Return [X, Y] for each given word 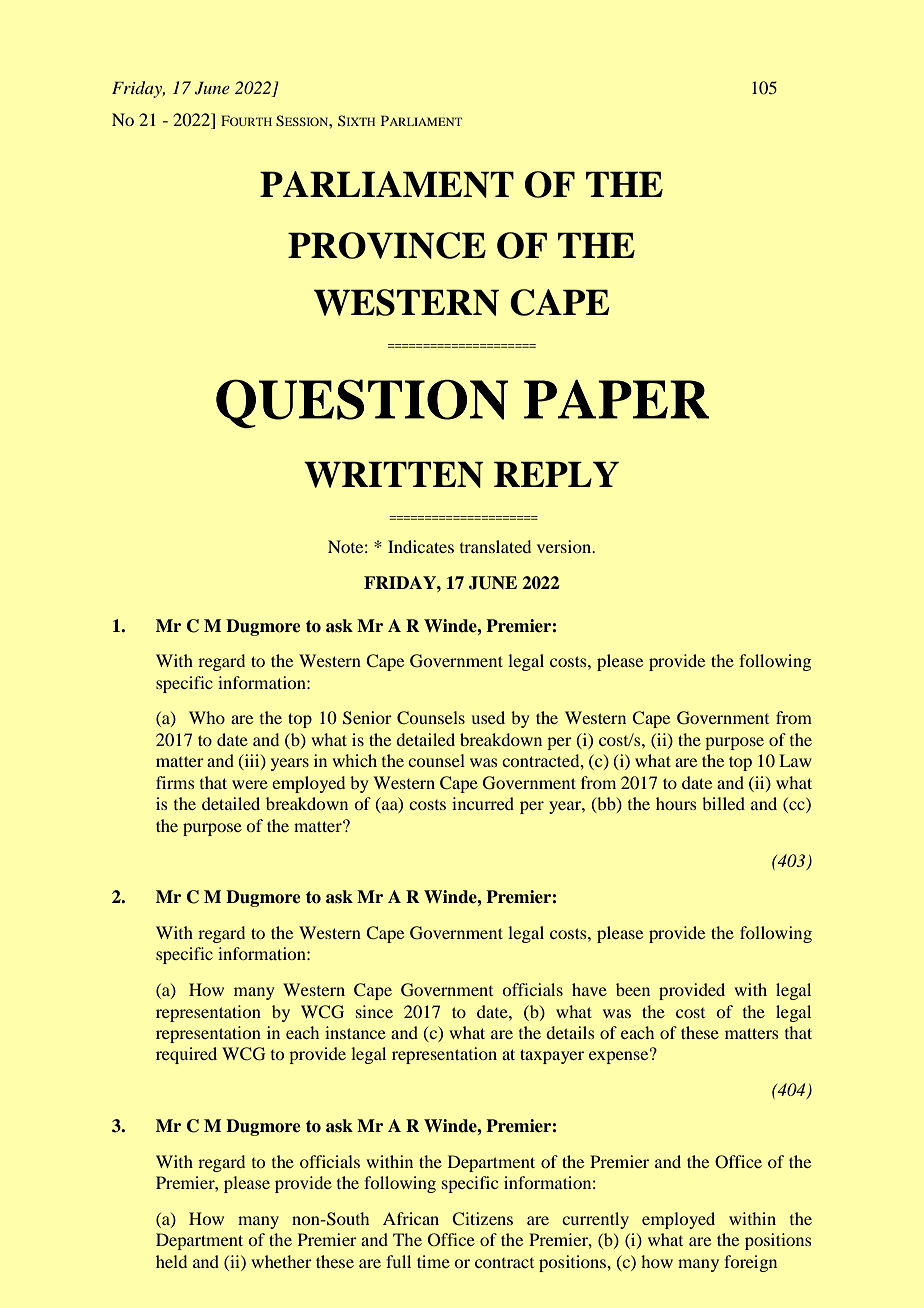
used [488, 717]
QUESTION [362, 404]
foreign [750, 1263]
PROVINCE [387, 245]
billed [723, 803]
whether [281, 1261]
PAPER [616, 399]
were [250, 784]
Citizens [482, 1219]
